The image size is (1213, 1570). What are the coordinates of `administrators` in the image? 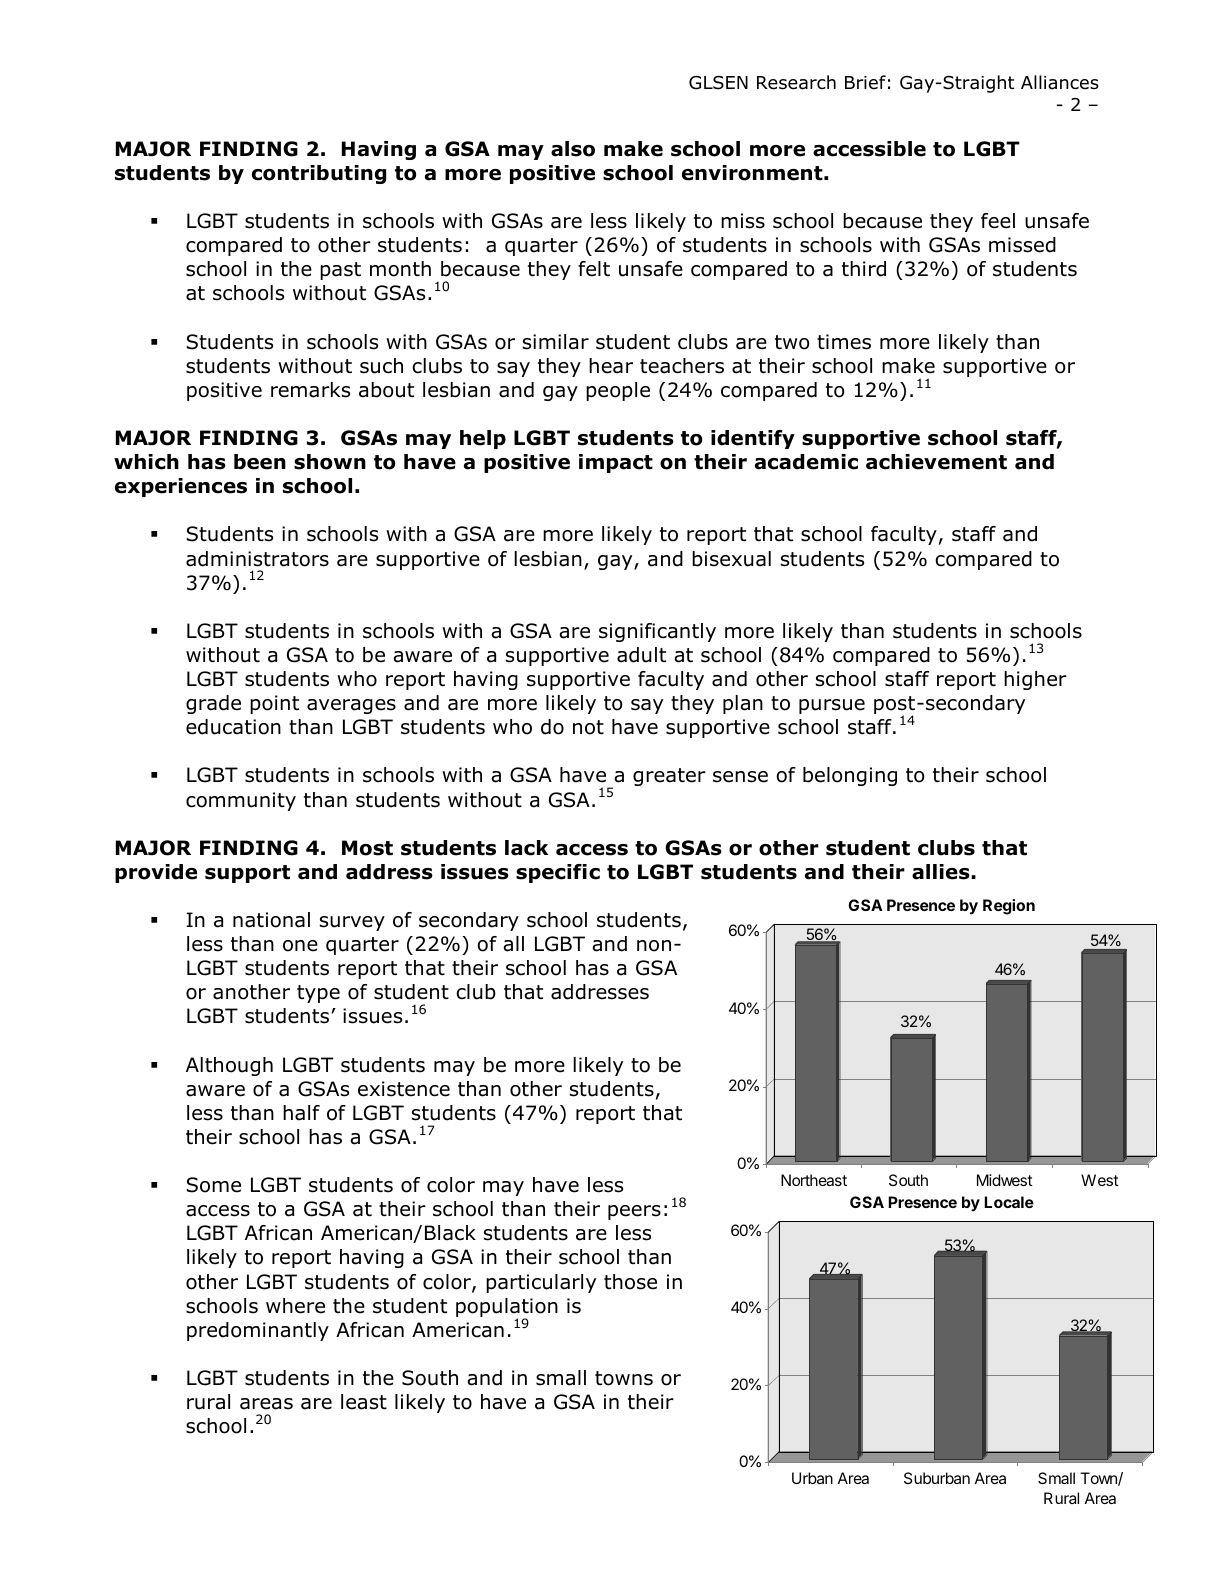 It's located at (257, 559).
